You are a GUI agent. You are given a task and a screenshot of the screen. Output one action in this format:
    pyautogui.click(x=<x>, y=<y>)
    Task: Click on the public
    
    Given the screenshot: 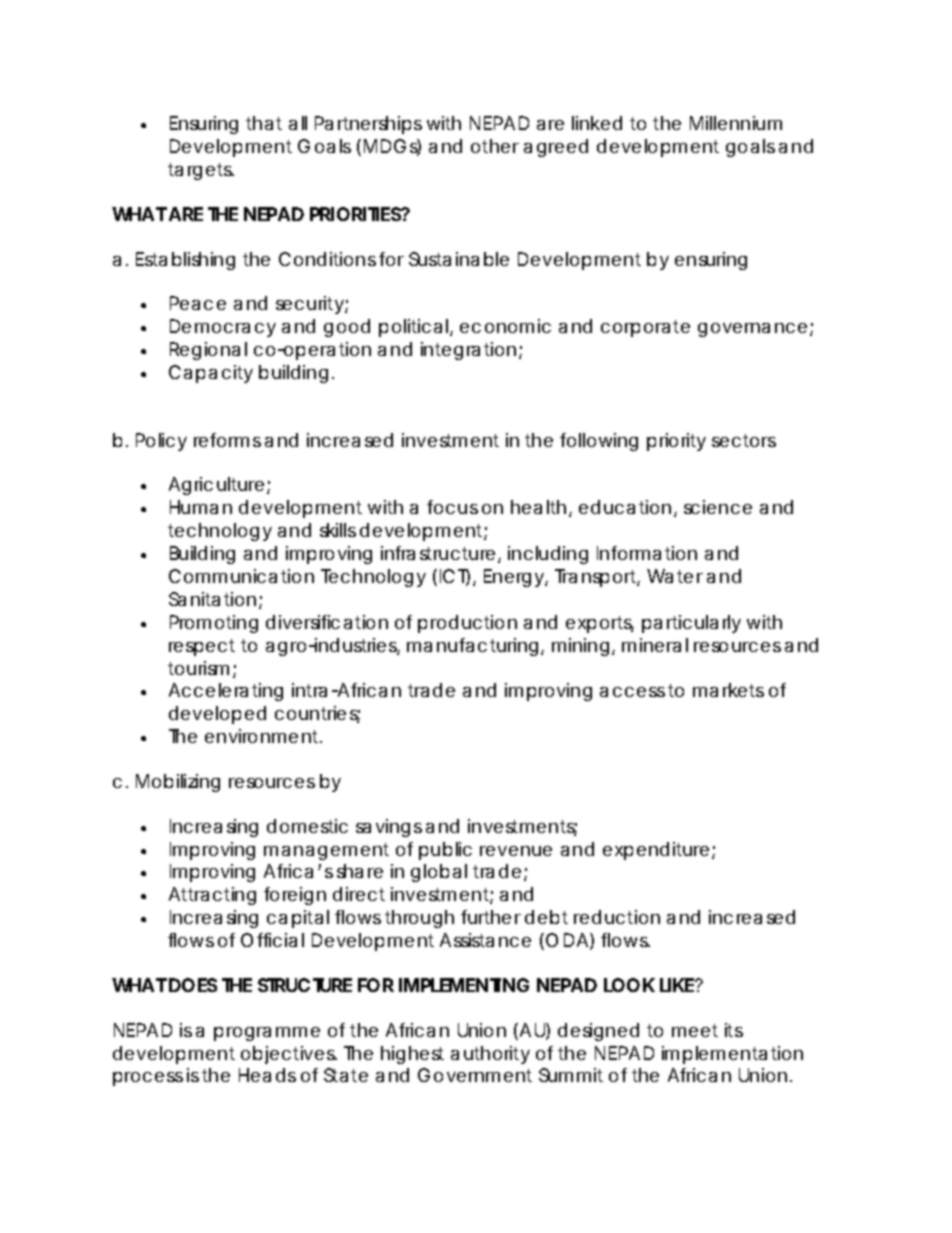 What is the action you would take?
    pyautogui.click(x=445, y=851)
